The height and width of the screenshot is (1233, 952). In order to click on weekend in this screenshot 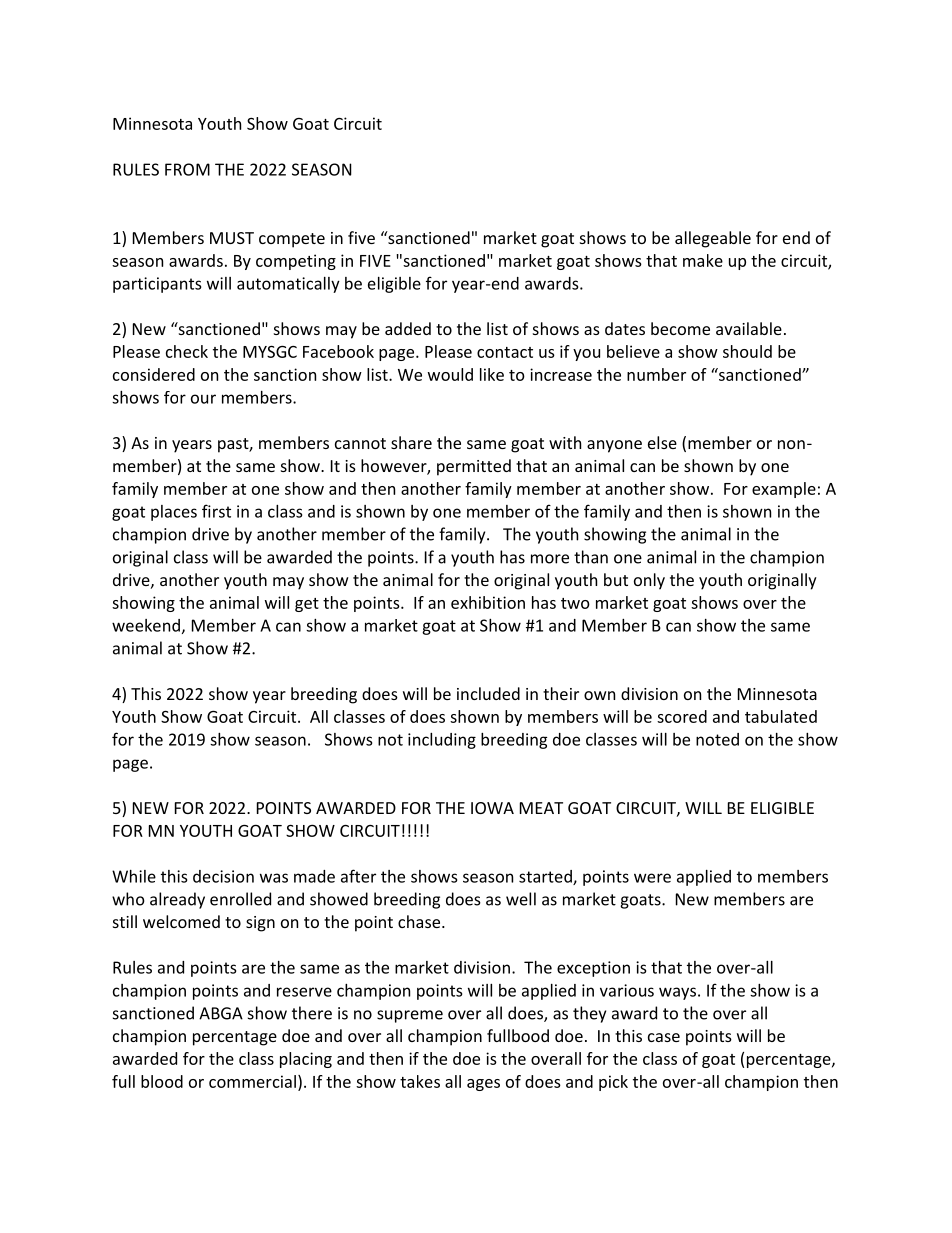, I will do `click(146, 625)`.
